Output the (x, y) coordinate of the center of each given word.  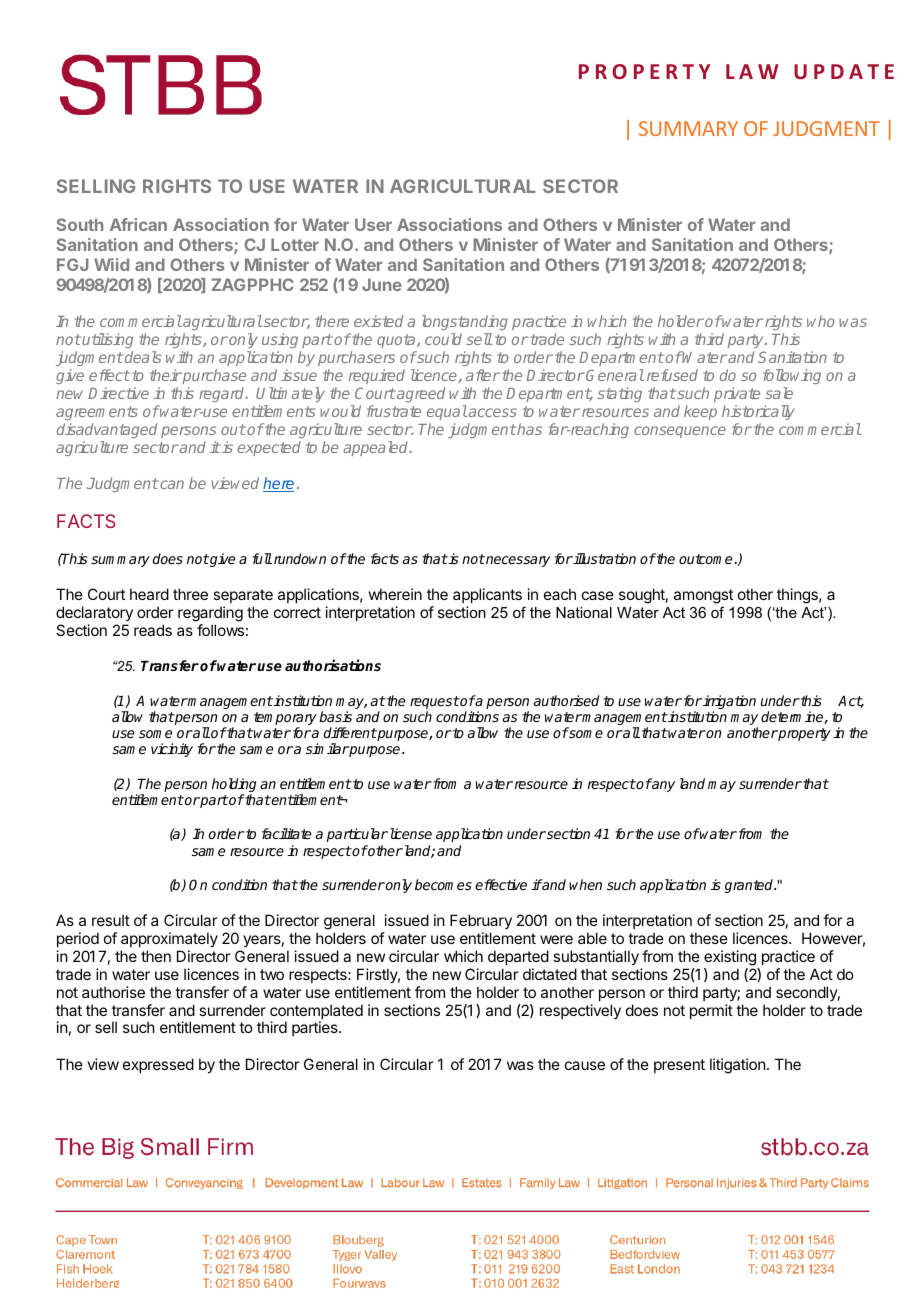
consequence (680, 432)
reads (153, 630)
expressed (158, 1065)
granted (750, 886)
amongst (703, 598)
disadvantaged (107, 430)
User (373, 224)
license (409, 833)
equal (447, 412)
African (138, 224)
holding (234, 786)
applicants (487, 595)
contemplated (316, 1013)
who (820, 321)
